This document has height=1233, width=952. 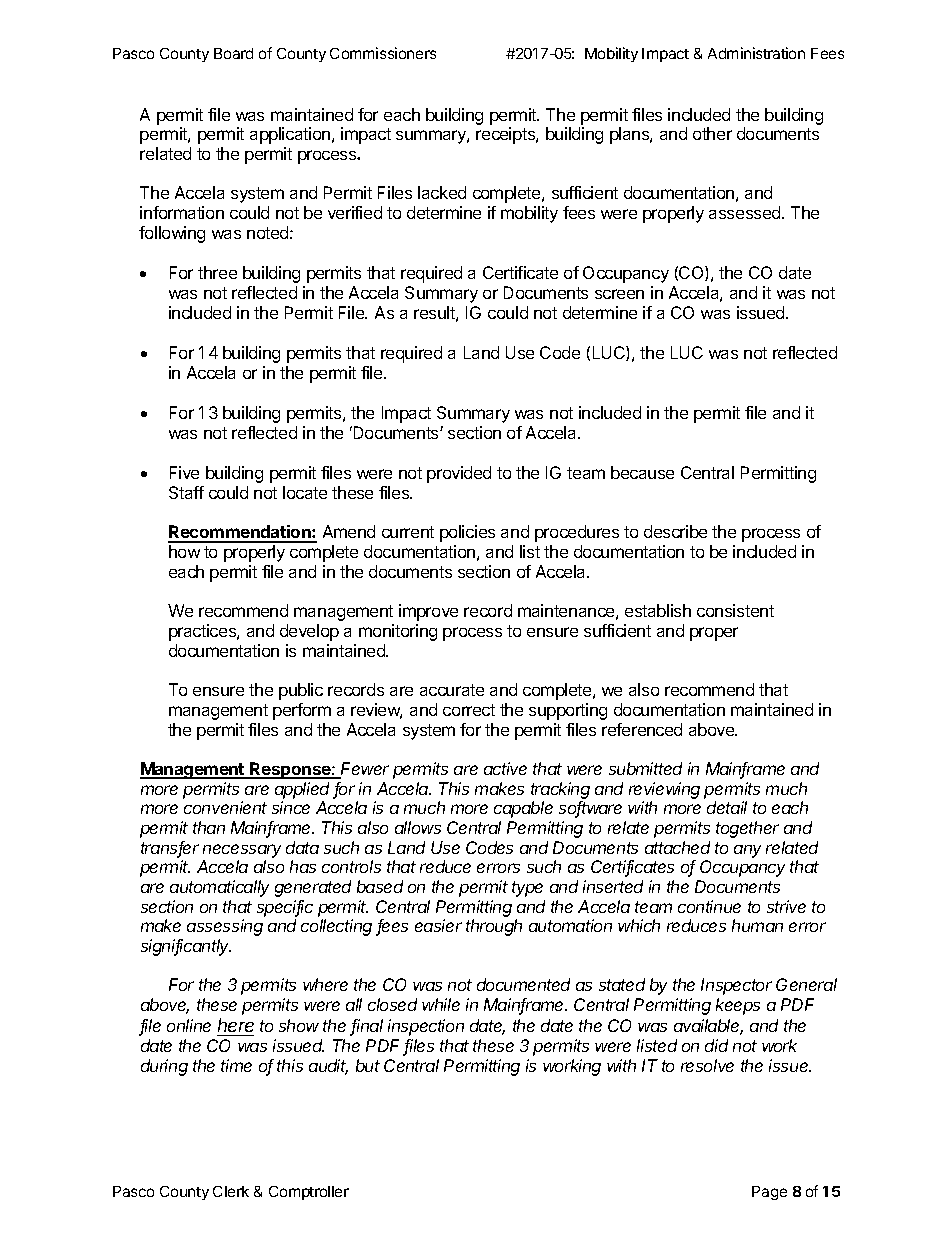 I want to click on because, so click(x=642, y=472).
